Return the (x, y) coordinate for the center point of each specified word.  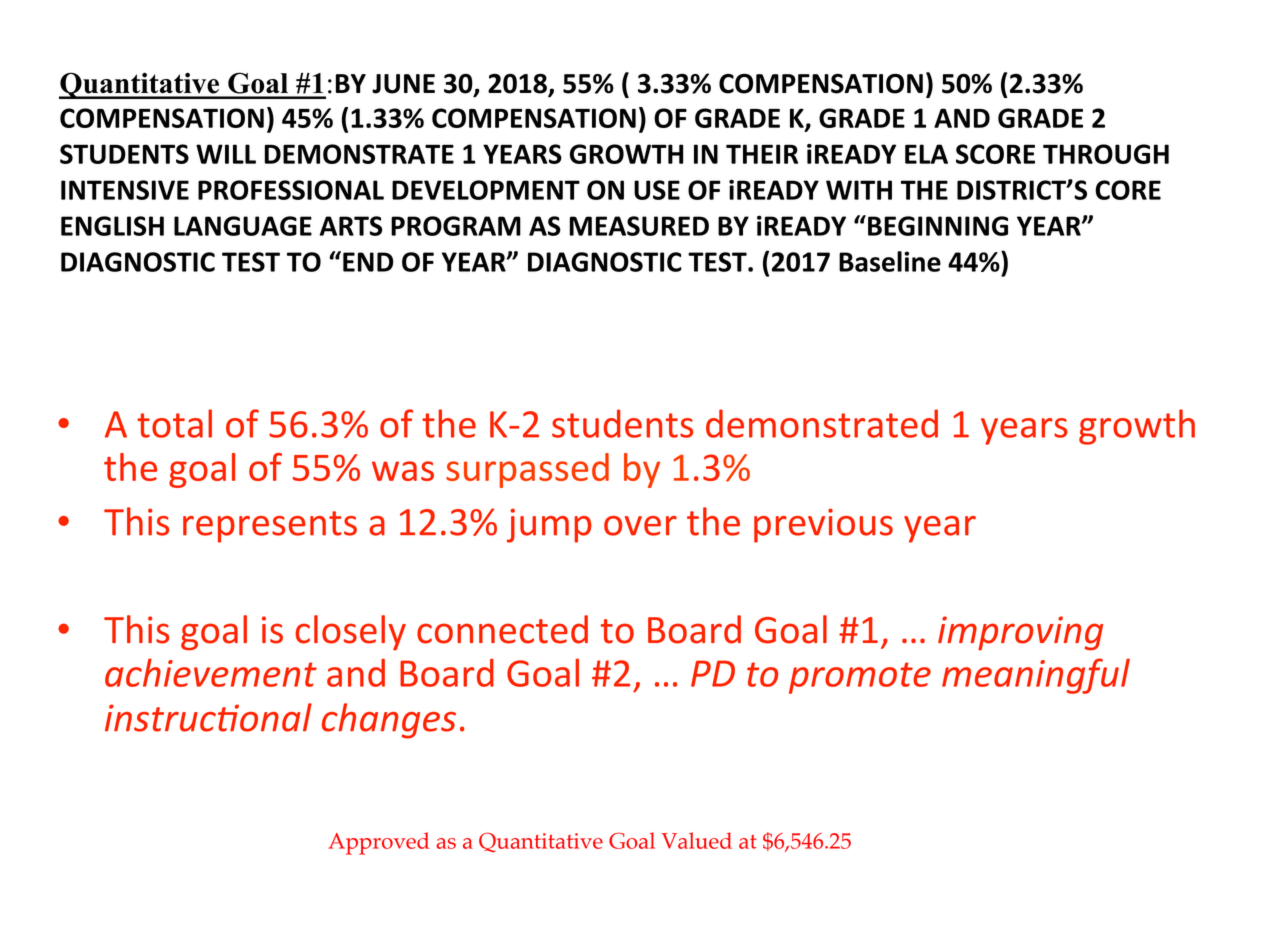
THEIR (762, 154)
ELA (926, 154)
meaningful (1036, 676)
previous (823, 525)
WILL (226, 154)
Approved (378, 843)
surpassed (527, 470)
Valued (696, 840)
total (174, 423)
